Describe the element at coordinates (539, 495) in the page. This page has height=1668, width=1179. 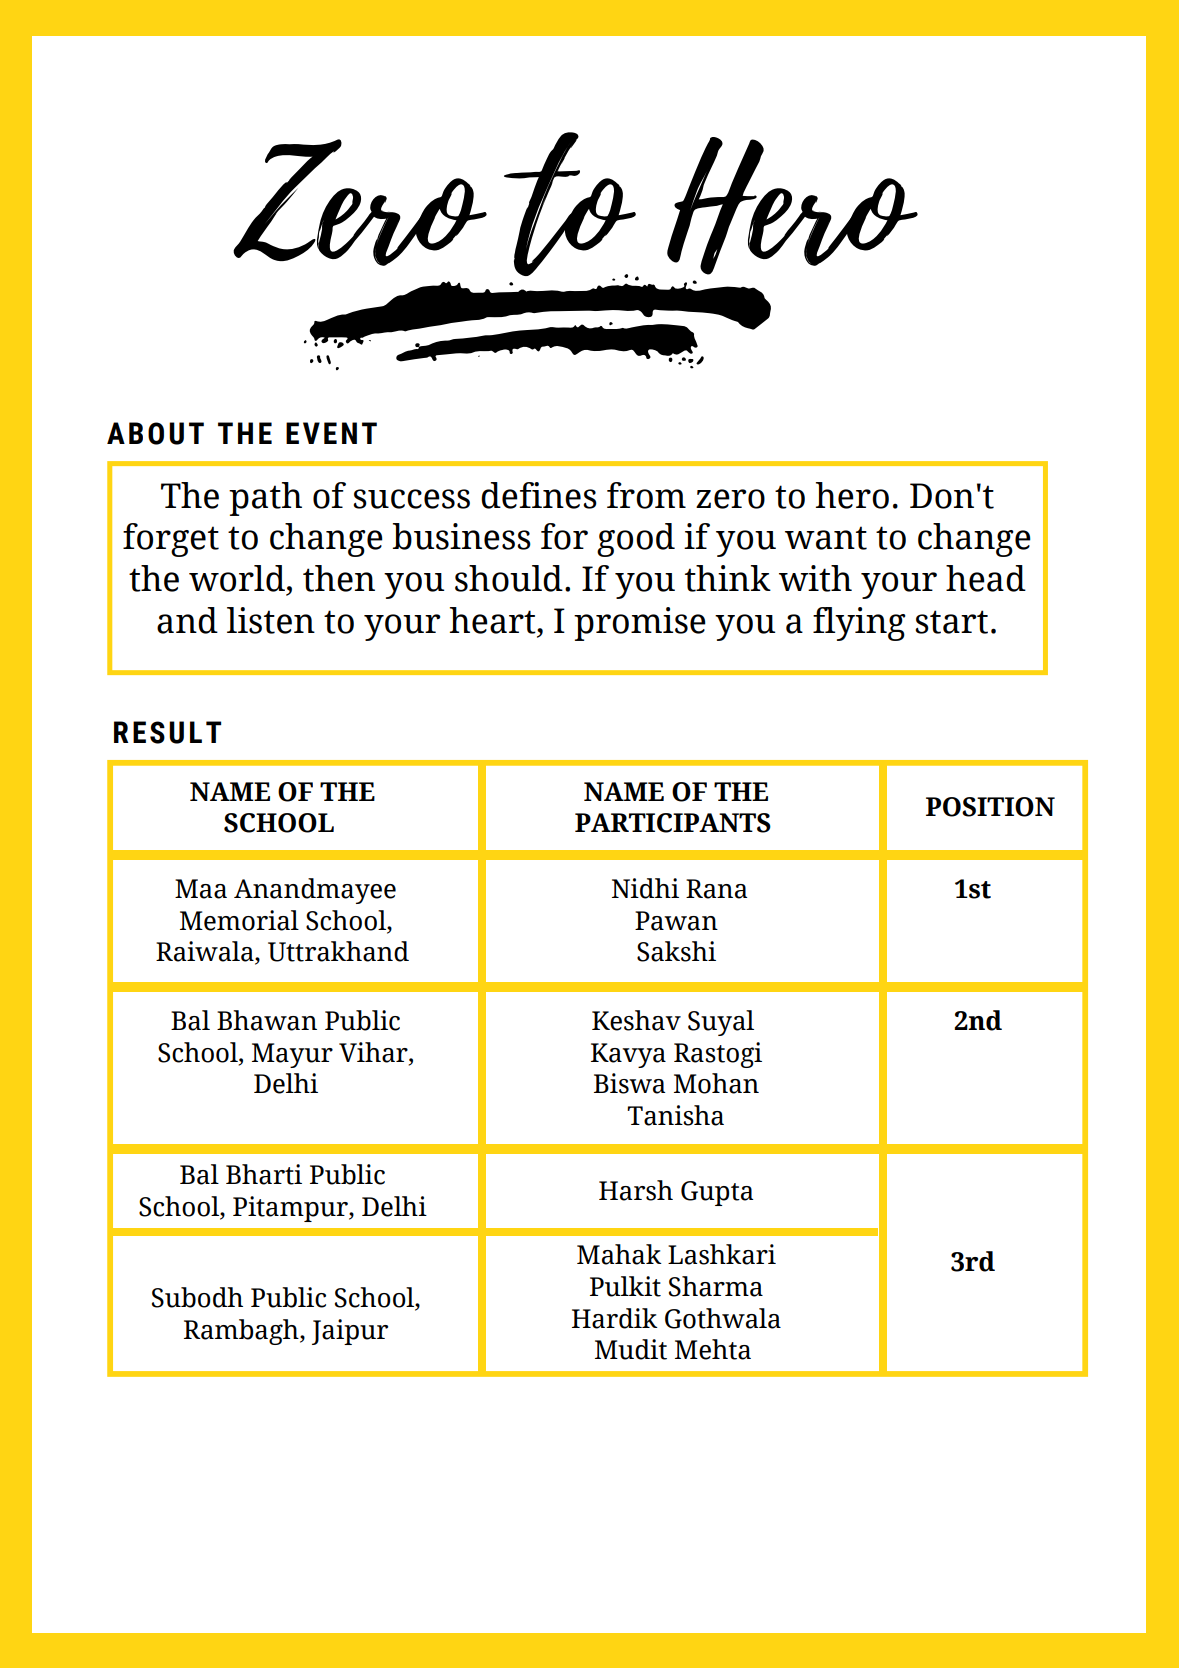
I see `defines` at that location.
